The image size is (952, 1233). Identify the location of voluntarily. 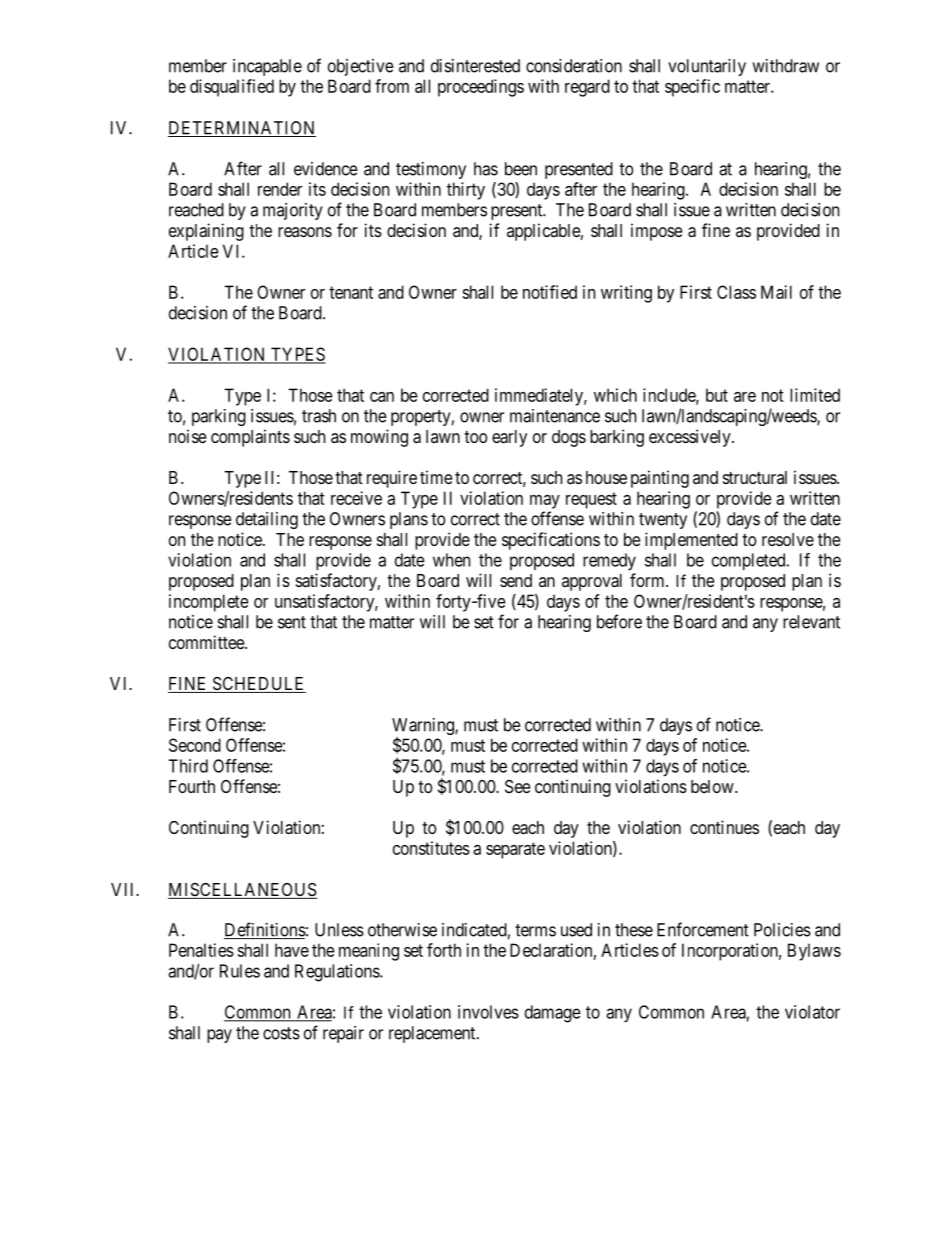
(707, 67).
